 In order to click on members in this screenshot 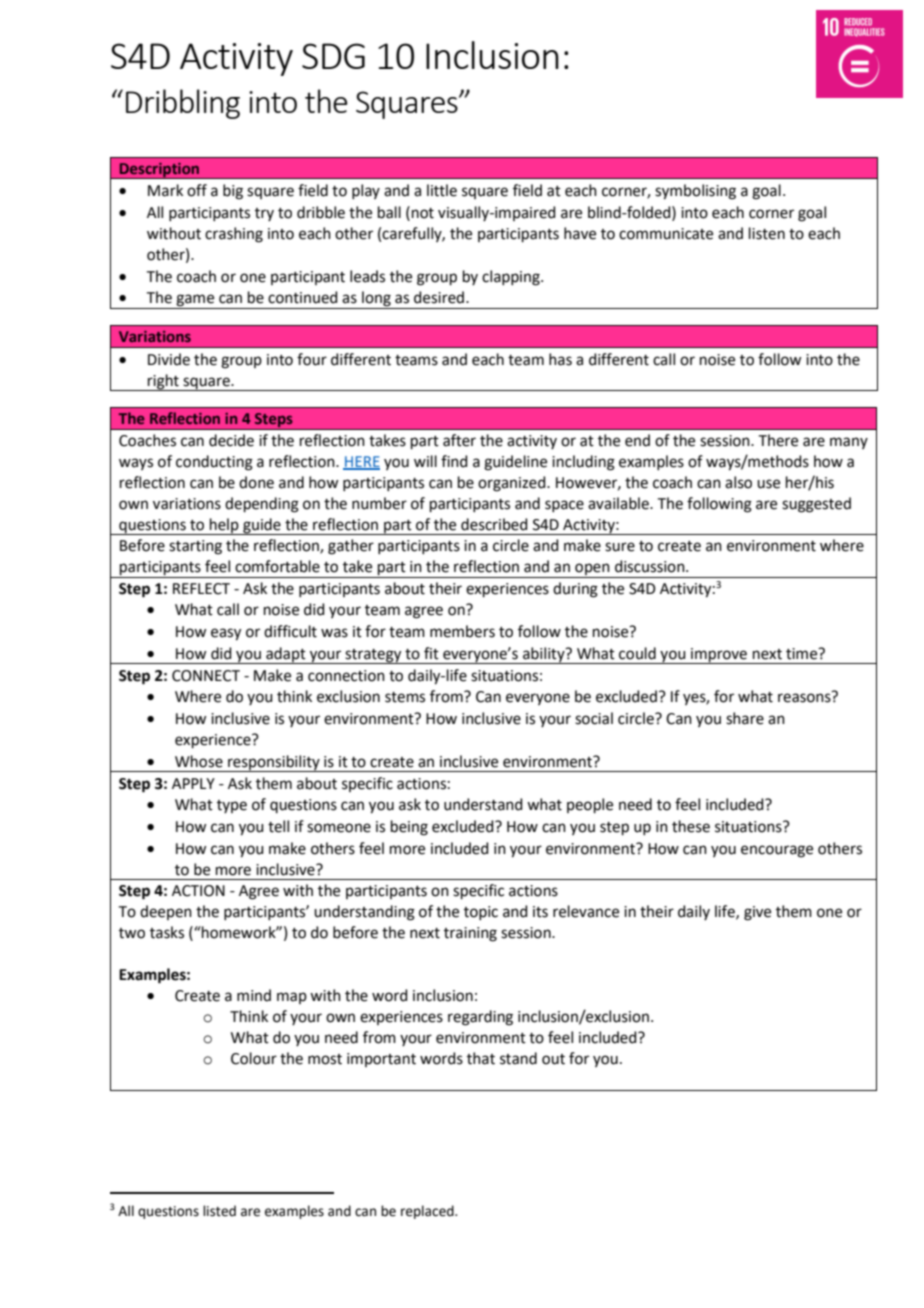, I will do `click(462, 631)`.
